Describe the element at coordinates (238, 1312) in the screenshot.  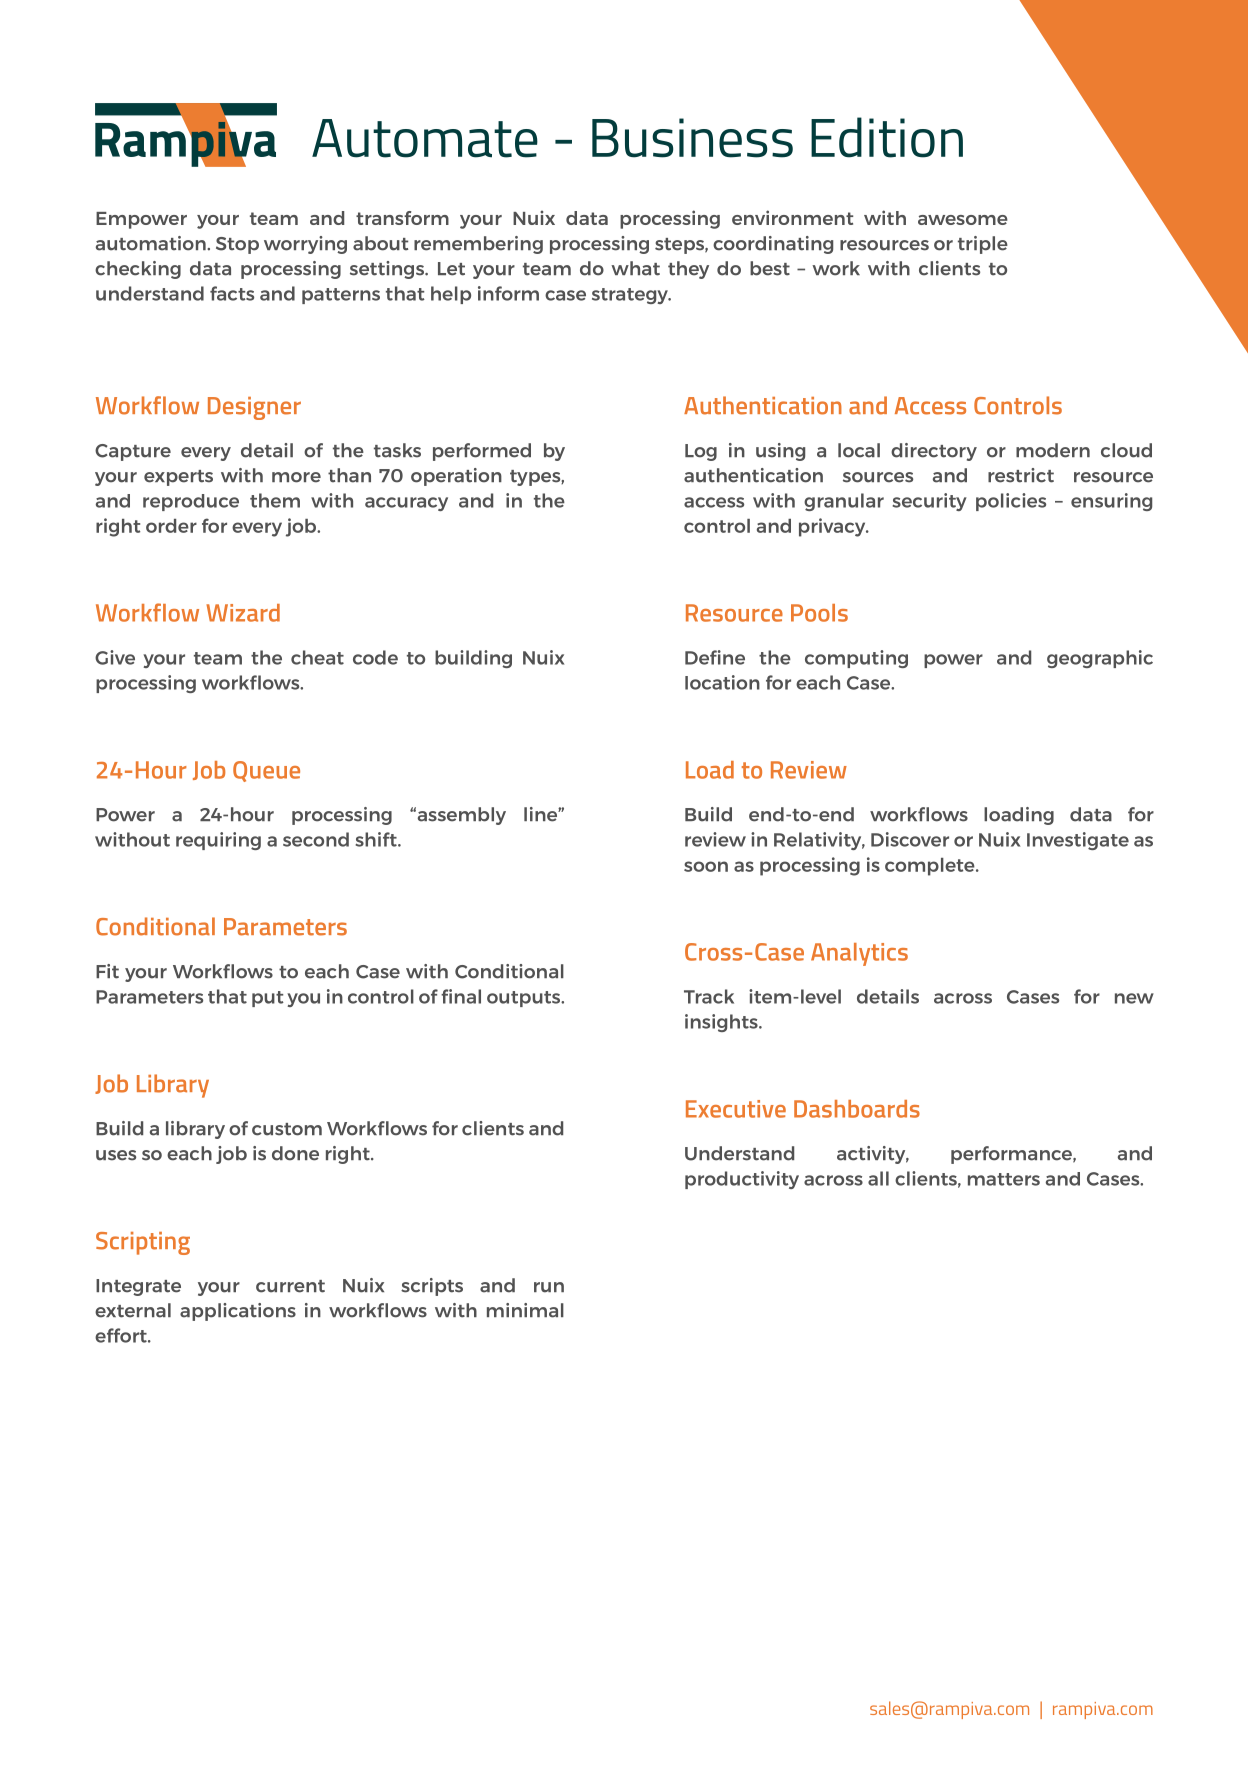
I see `applications` at that location.
